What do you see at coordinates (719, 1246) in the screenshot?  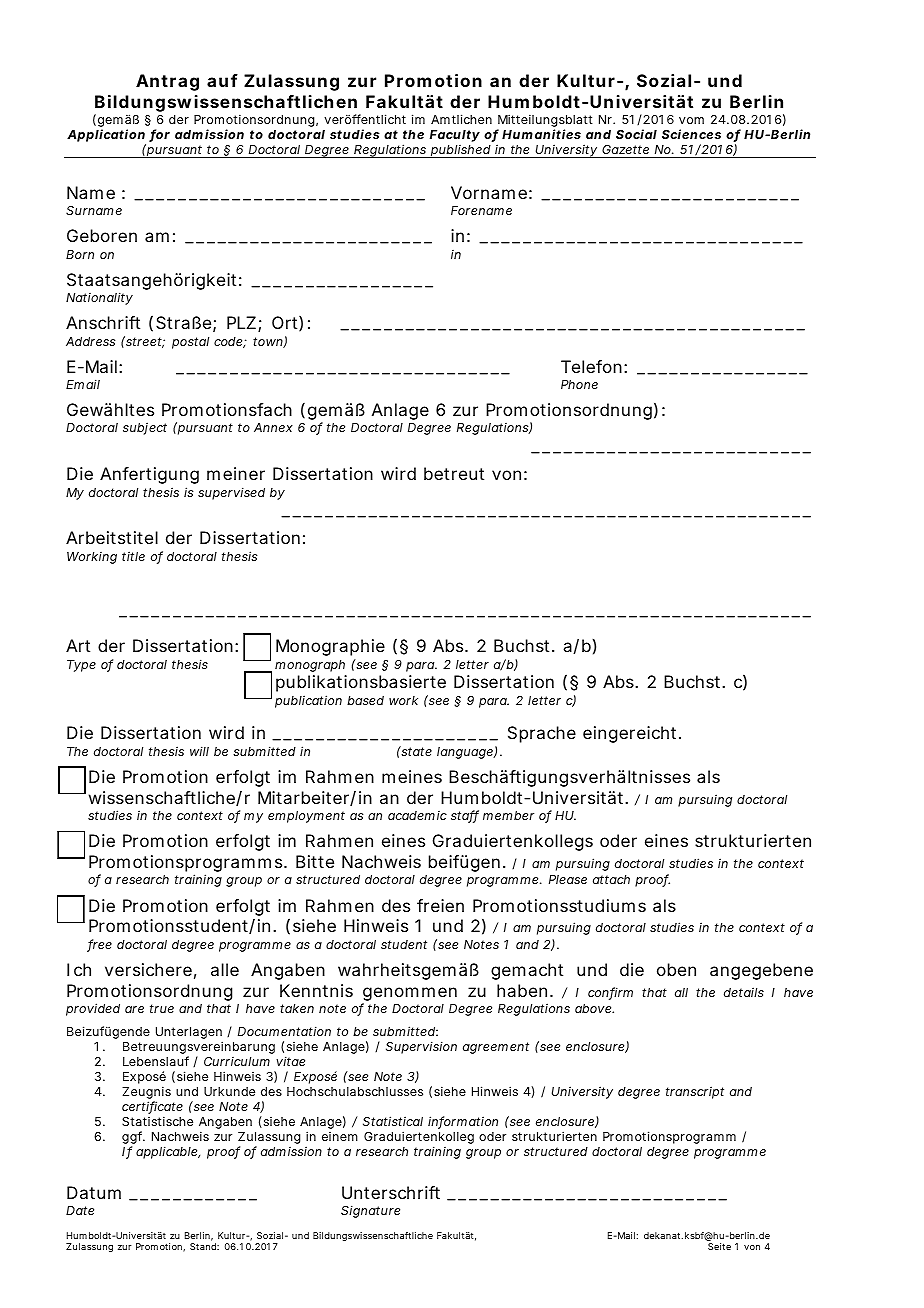 I see `Seite` at bounding box center [719, 1246].
